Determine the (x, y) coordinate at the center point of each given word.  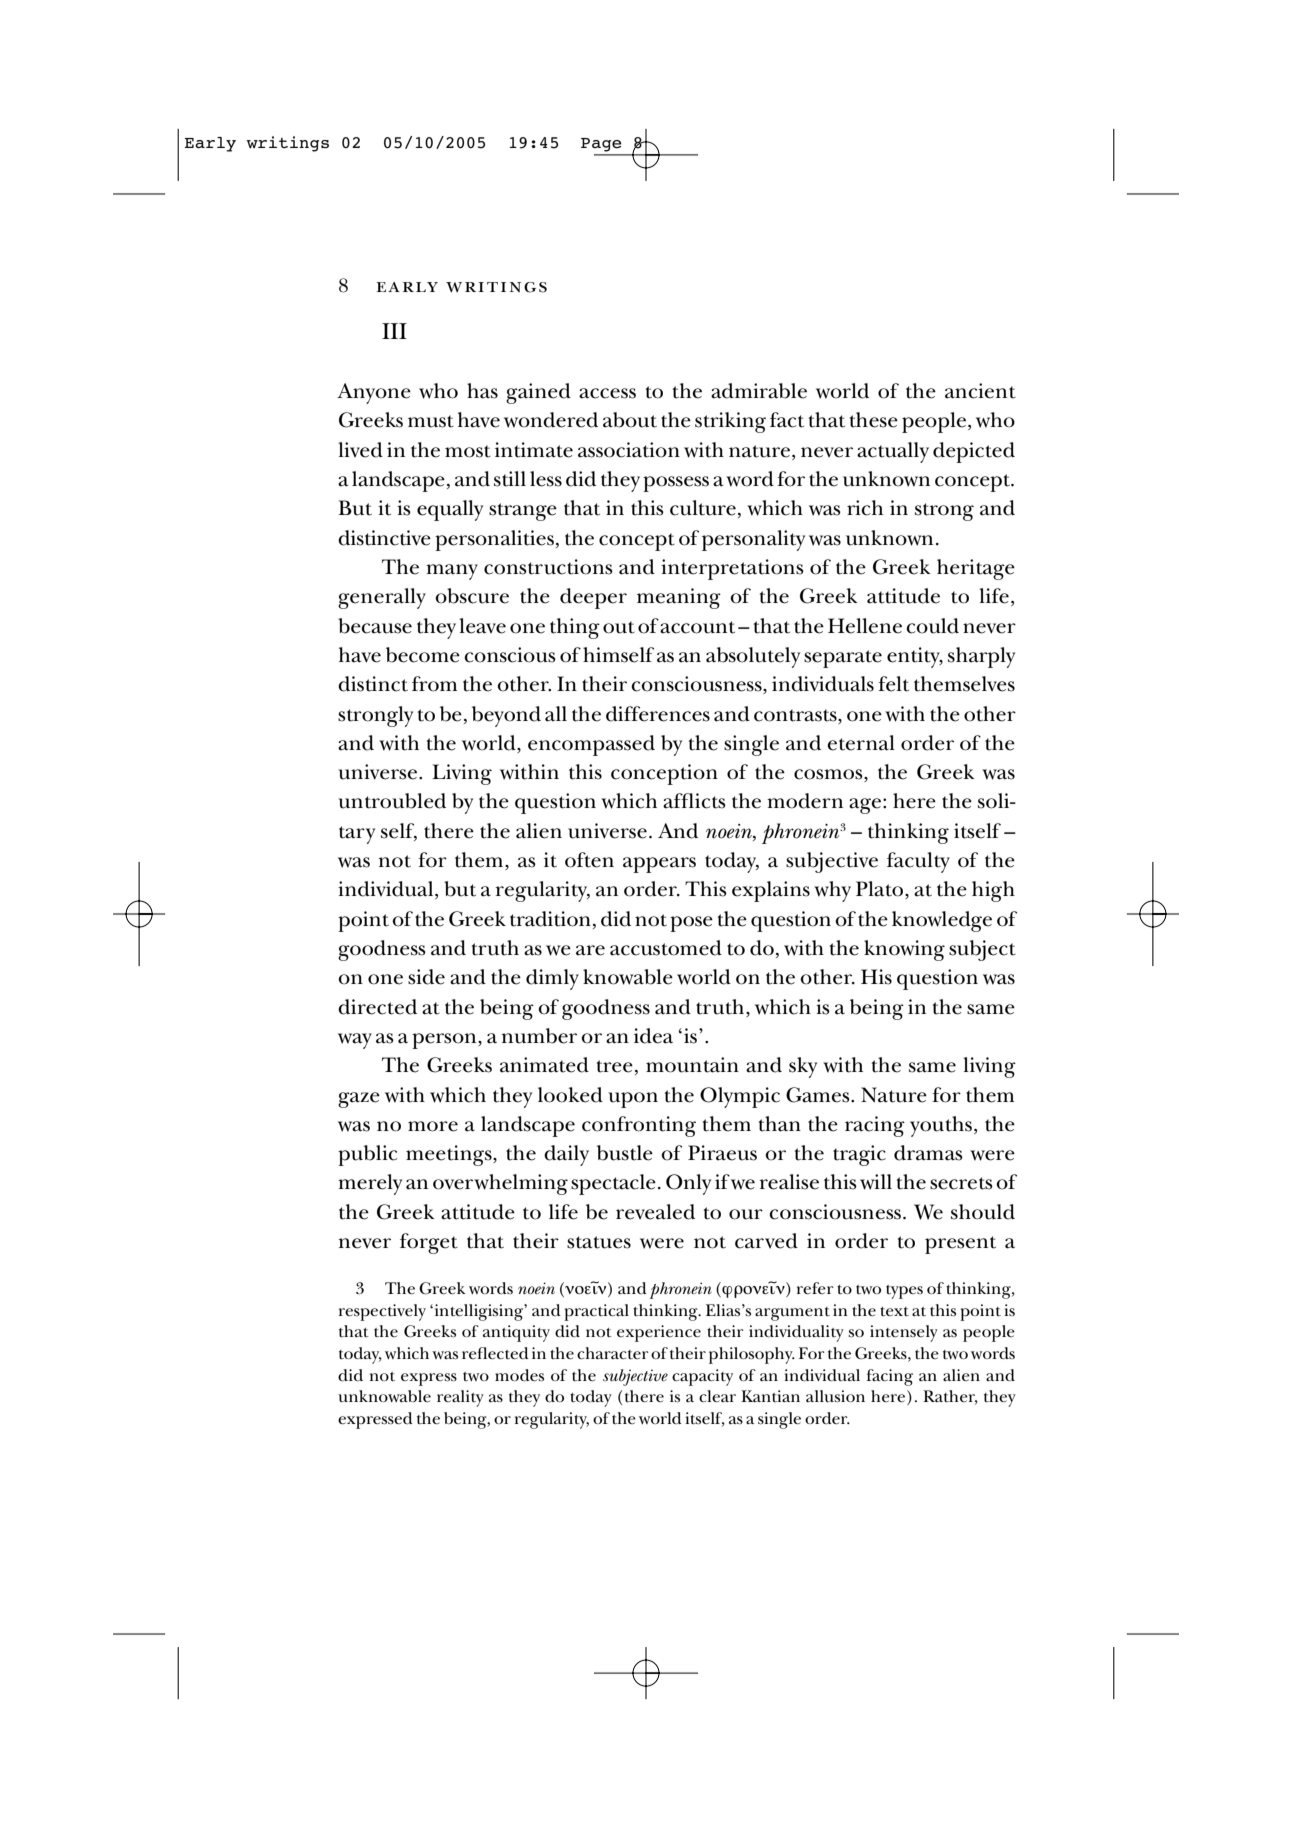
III (394, 331)
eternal (861, 743)
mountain (692, 1065)
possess (676, 484)
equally (450, 510)
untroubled (392, 801)
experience (659, 1333)
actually (893, 452)
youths (941, 1126)
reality (460, 1398)
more (433, 1126)
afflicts (694, 801)
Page (601, 145)
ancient (980, 391)
